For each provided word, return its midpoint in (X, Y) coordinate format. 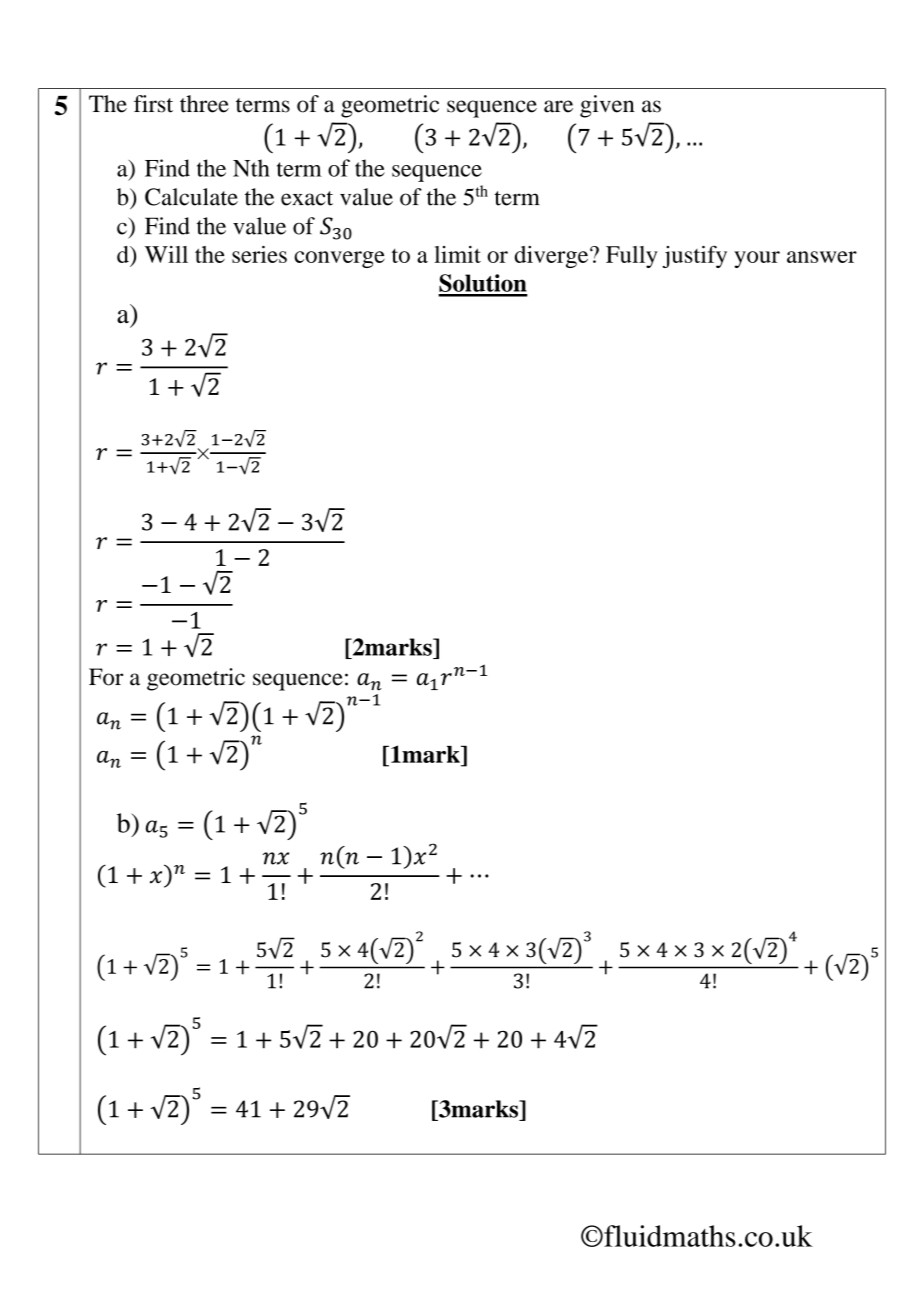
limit (457, 254)
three (204, 104)
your (757, 259)
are (558, 106)
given (607, 106)
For (106, 677)
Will (166, 254)
